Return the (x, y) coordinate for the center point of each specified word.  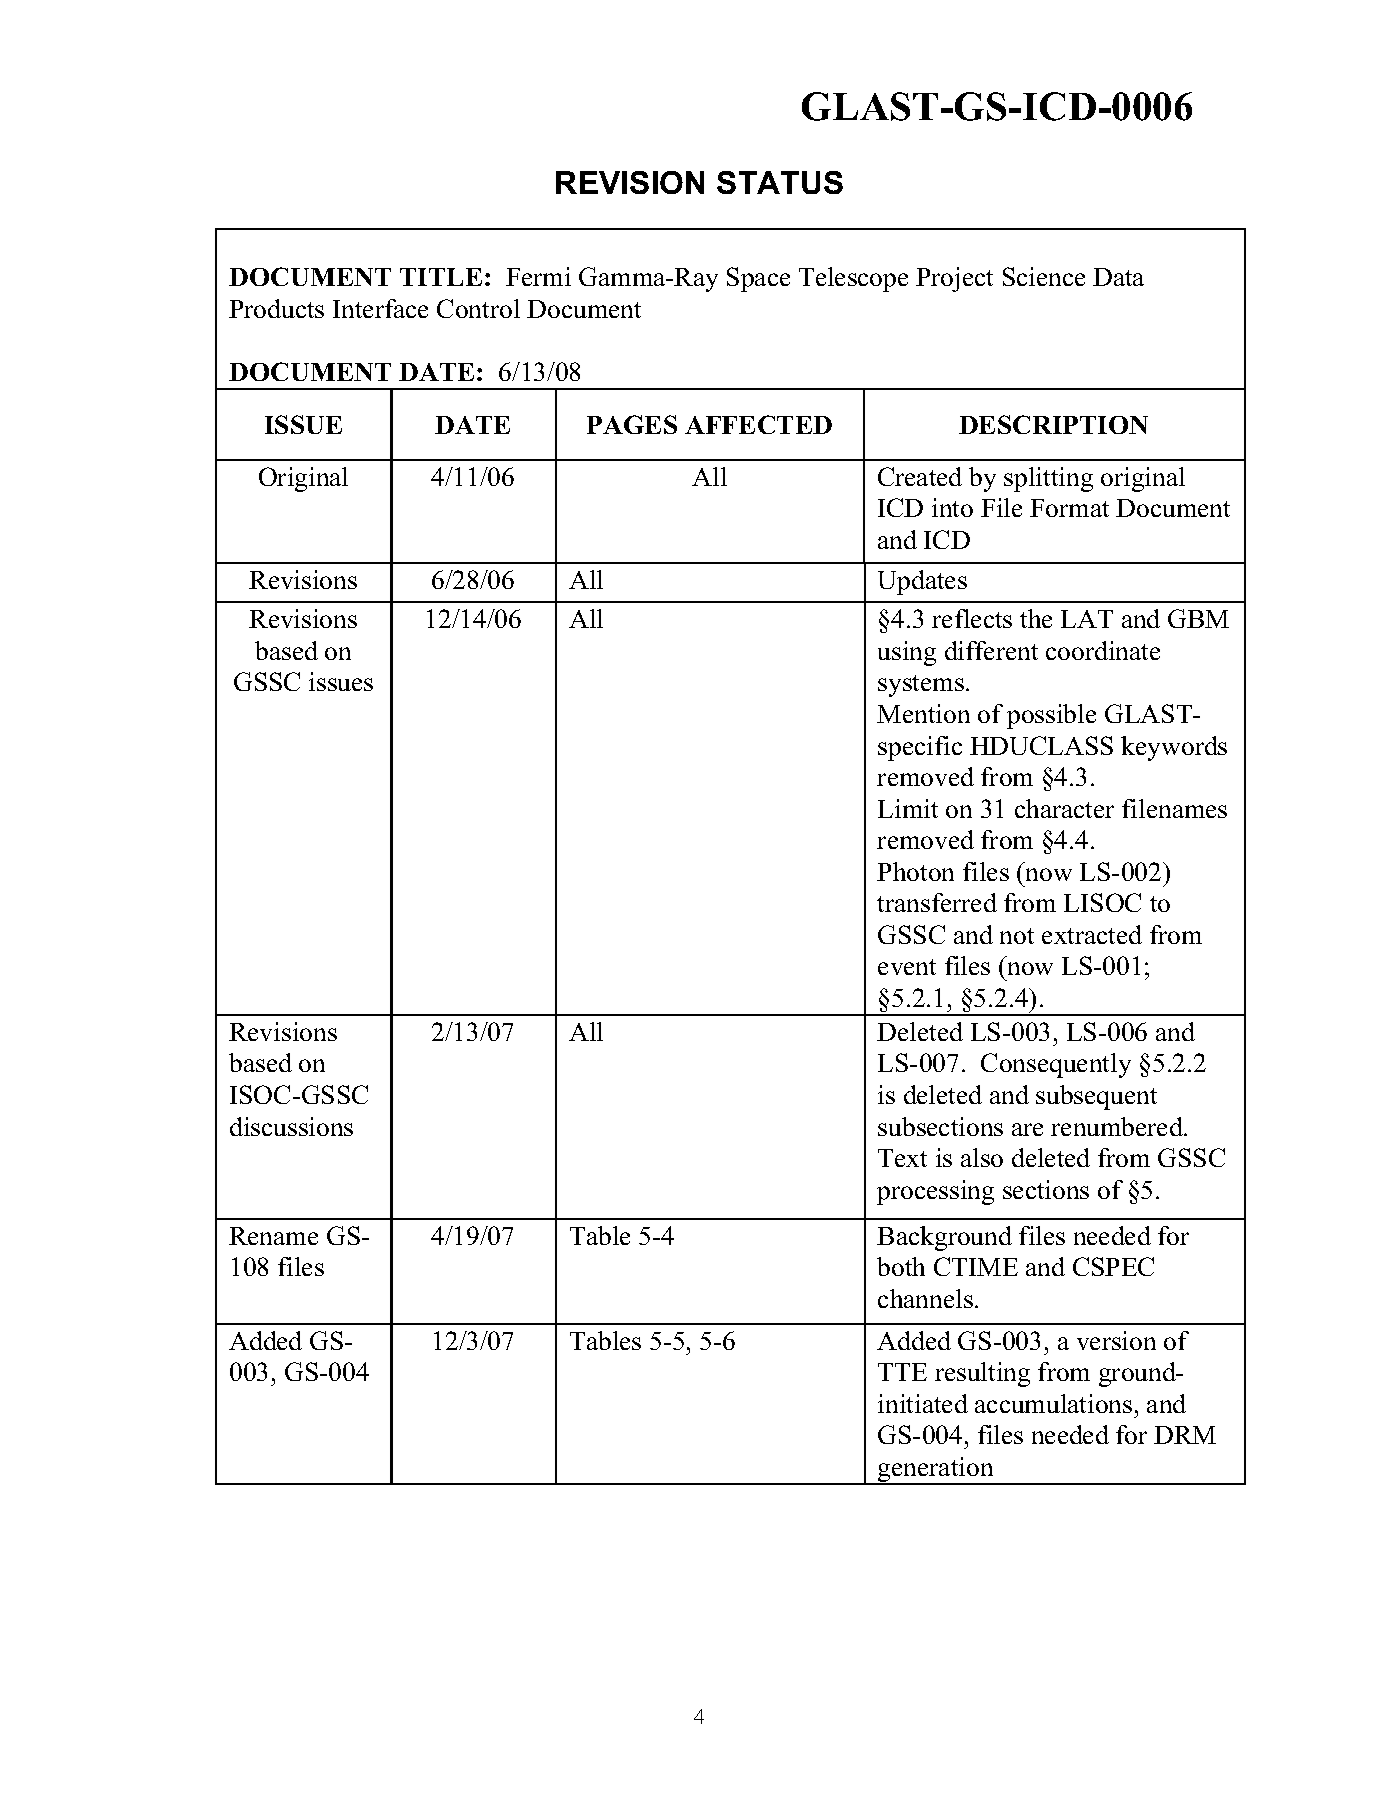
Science (1044, 276)
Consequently (1056, 1065)
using (907, 653)
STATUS (780, 182)
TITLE (441, 277)
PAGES (632, 424)
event (907, 967)
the (1036, 618)
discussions (291, 1126)
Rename (273, 1236)
